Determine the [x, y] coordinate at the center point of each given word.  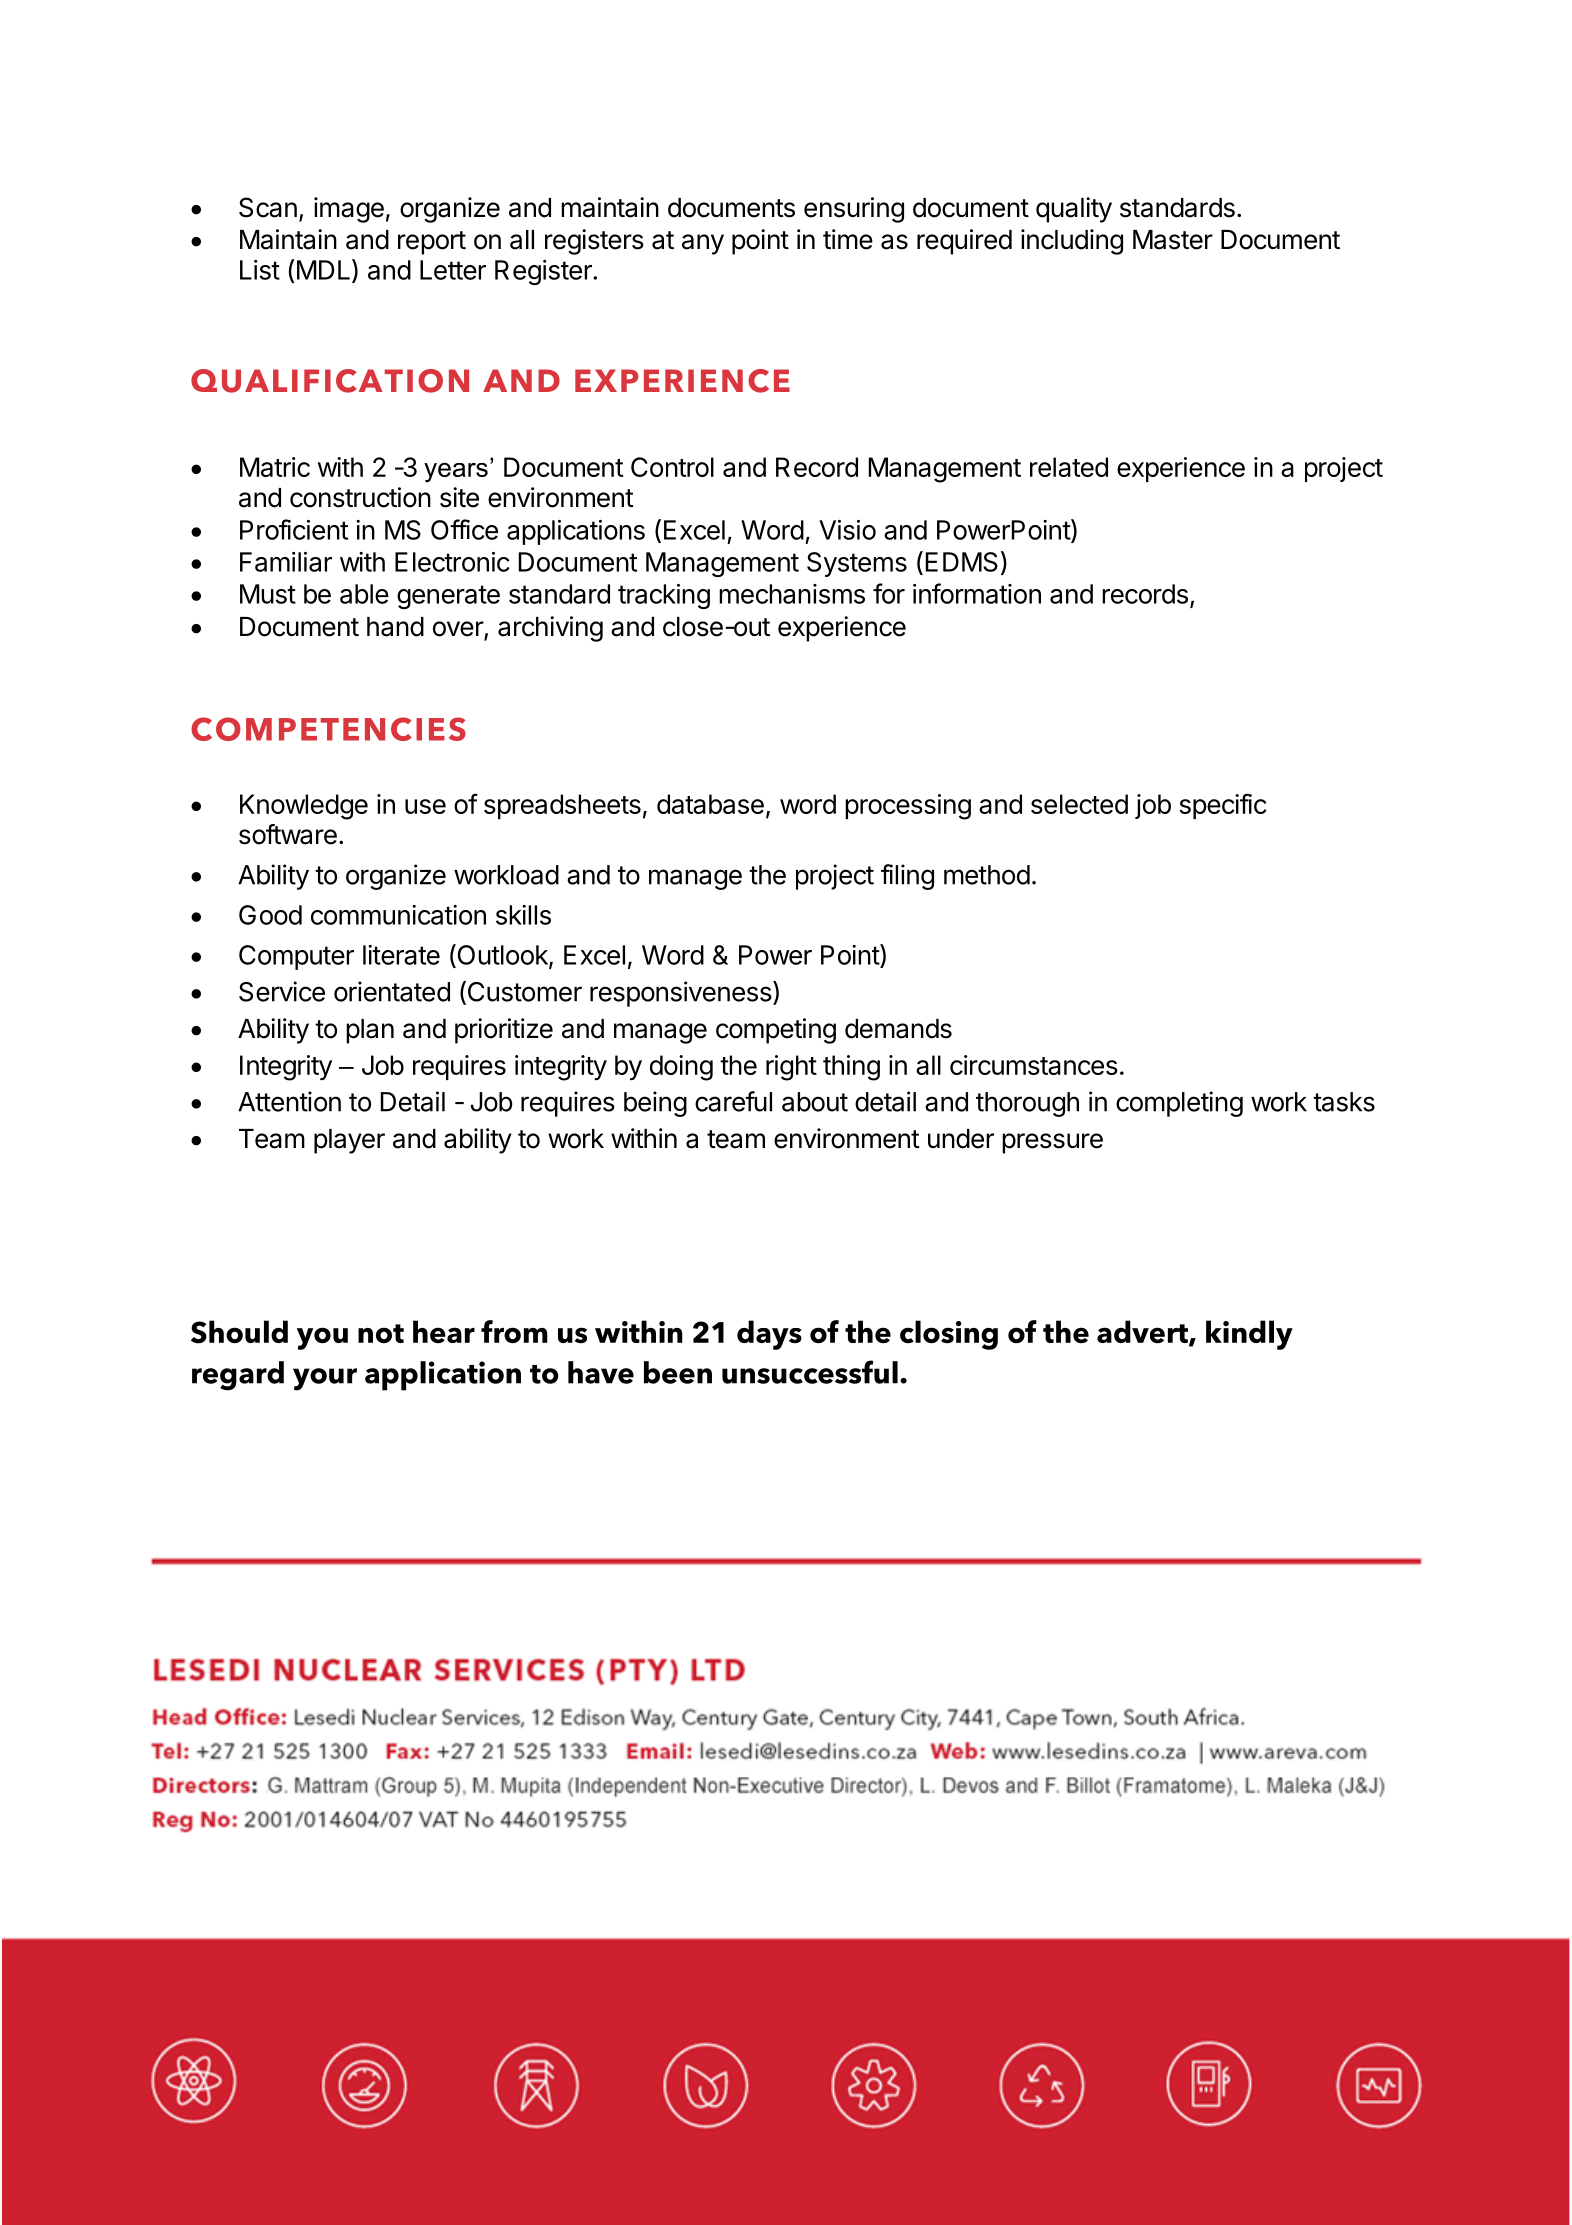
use [425, 806]
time [848, 239]
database [710, 804]
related [1069, 467]
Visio [847, 530]
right [791, 1068]
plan [370, 1031]
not [381, 1333]
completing [1179, 1104]
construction [360, 497]
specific [1223, 806]
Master [1173, 240]
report [432, 243]
